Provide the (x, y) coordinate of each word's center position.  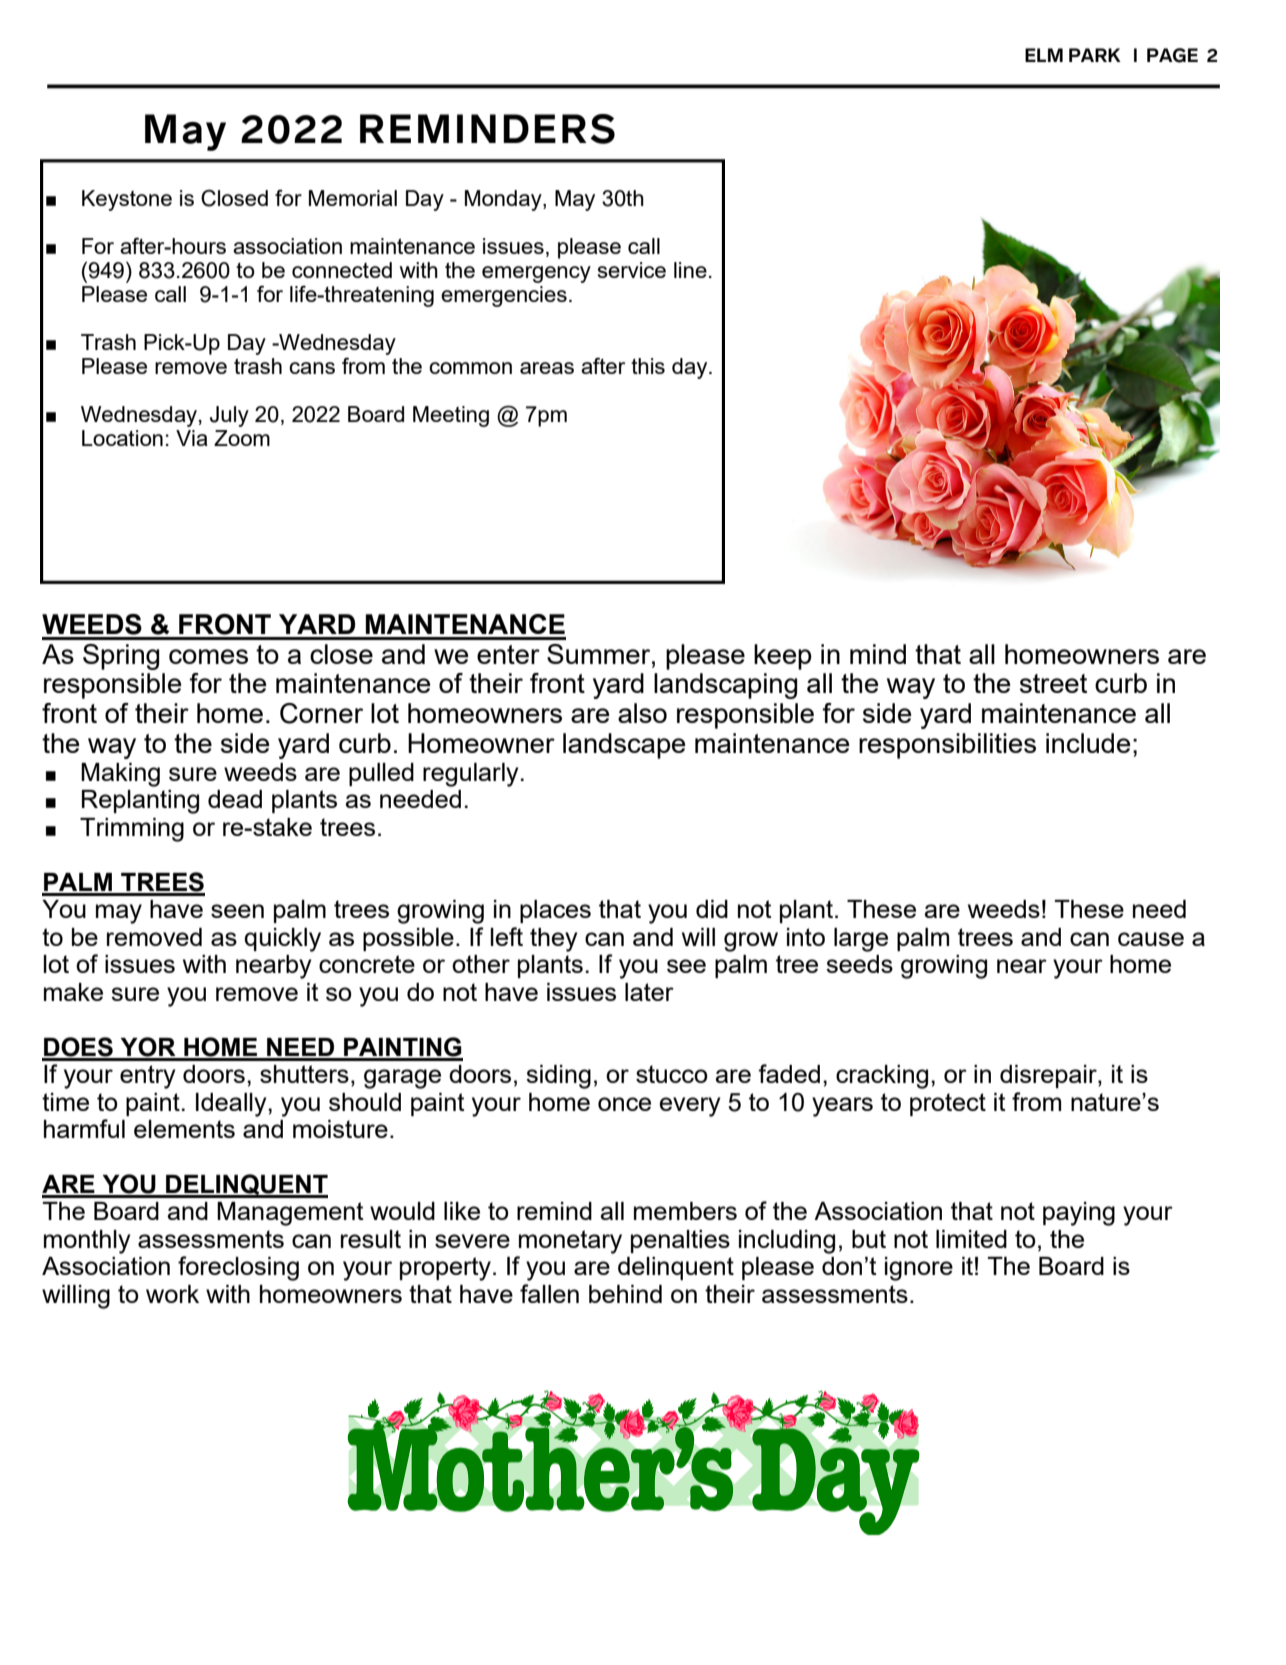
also (642, 713)
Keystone (127, 200)
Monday (504, 200)
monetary (570, 1242)
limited (971, 1239)
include (1088, 743)
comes (208, 656)
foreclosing (238, 1268)
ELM (1044, 55)
